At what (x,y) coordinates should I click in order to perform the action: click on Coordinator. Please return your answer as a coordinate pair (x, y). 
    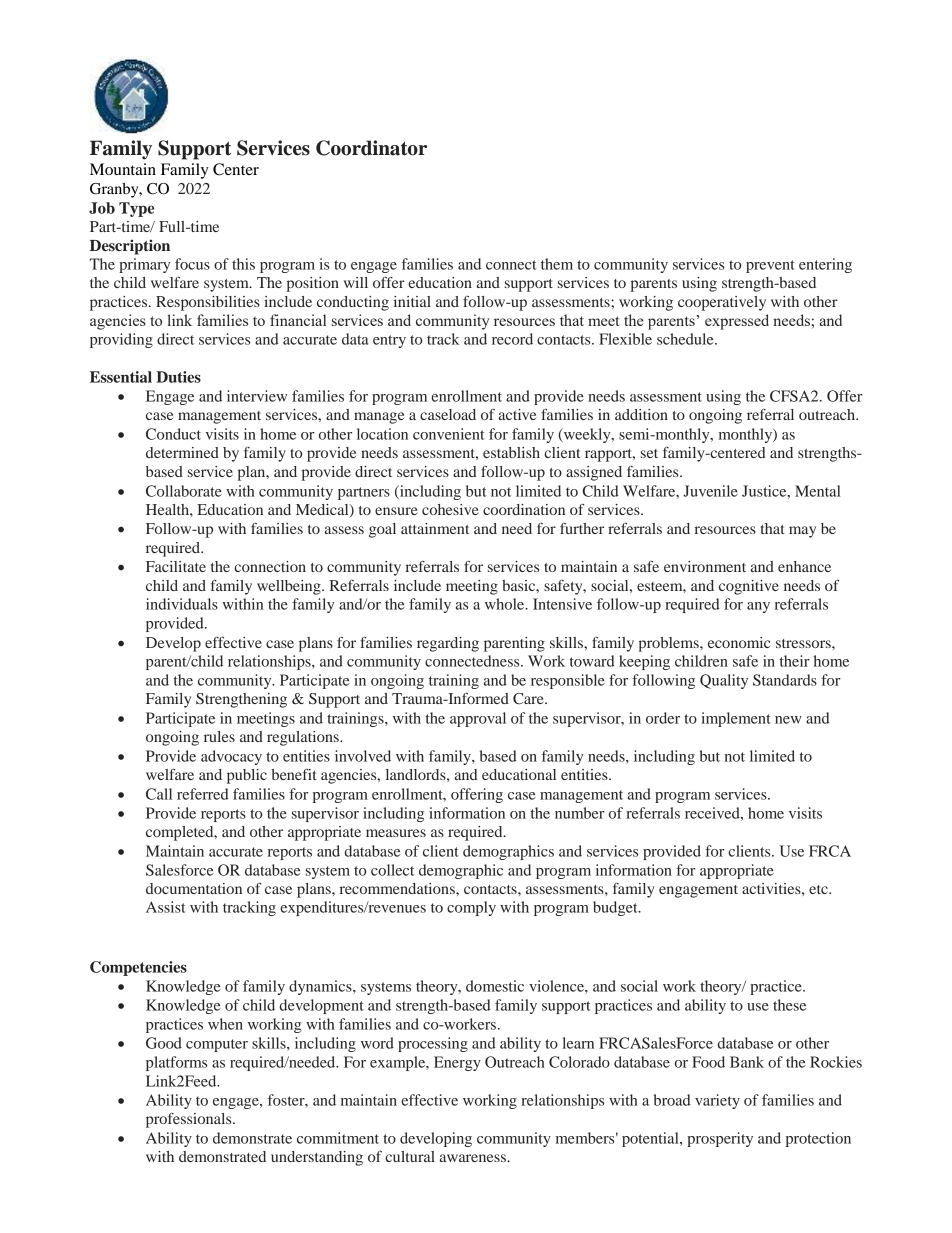
    Looking at the image, I should click on (371, 148).
